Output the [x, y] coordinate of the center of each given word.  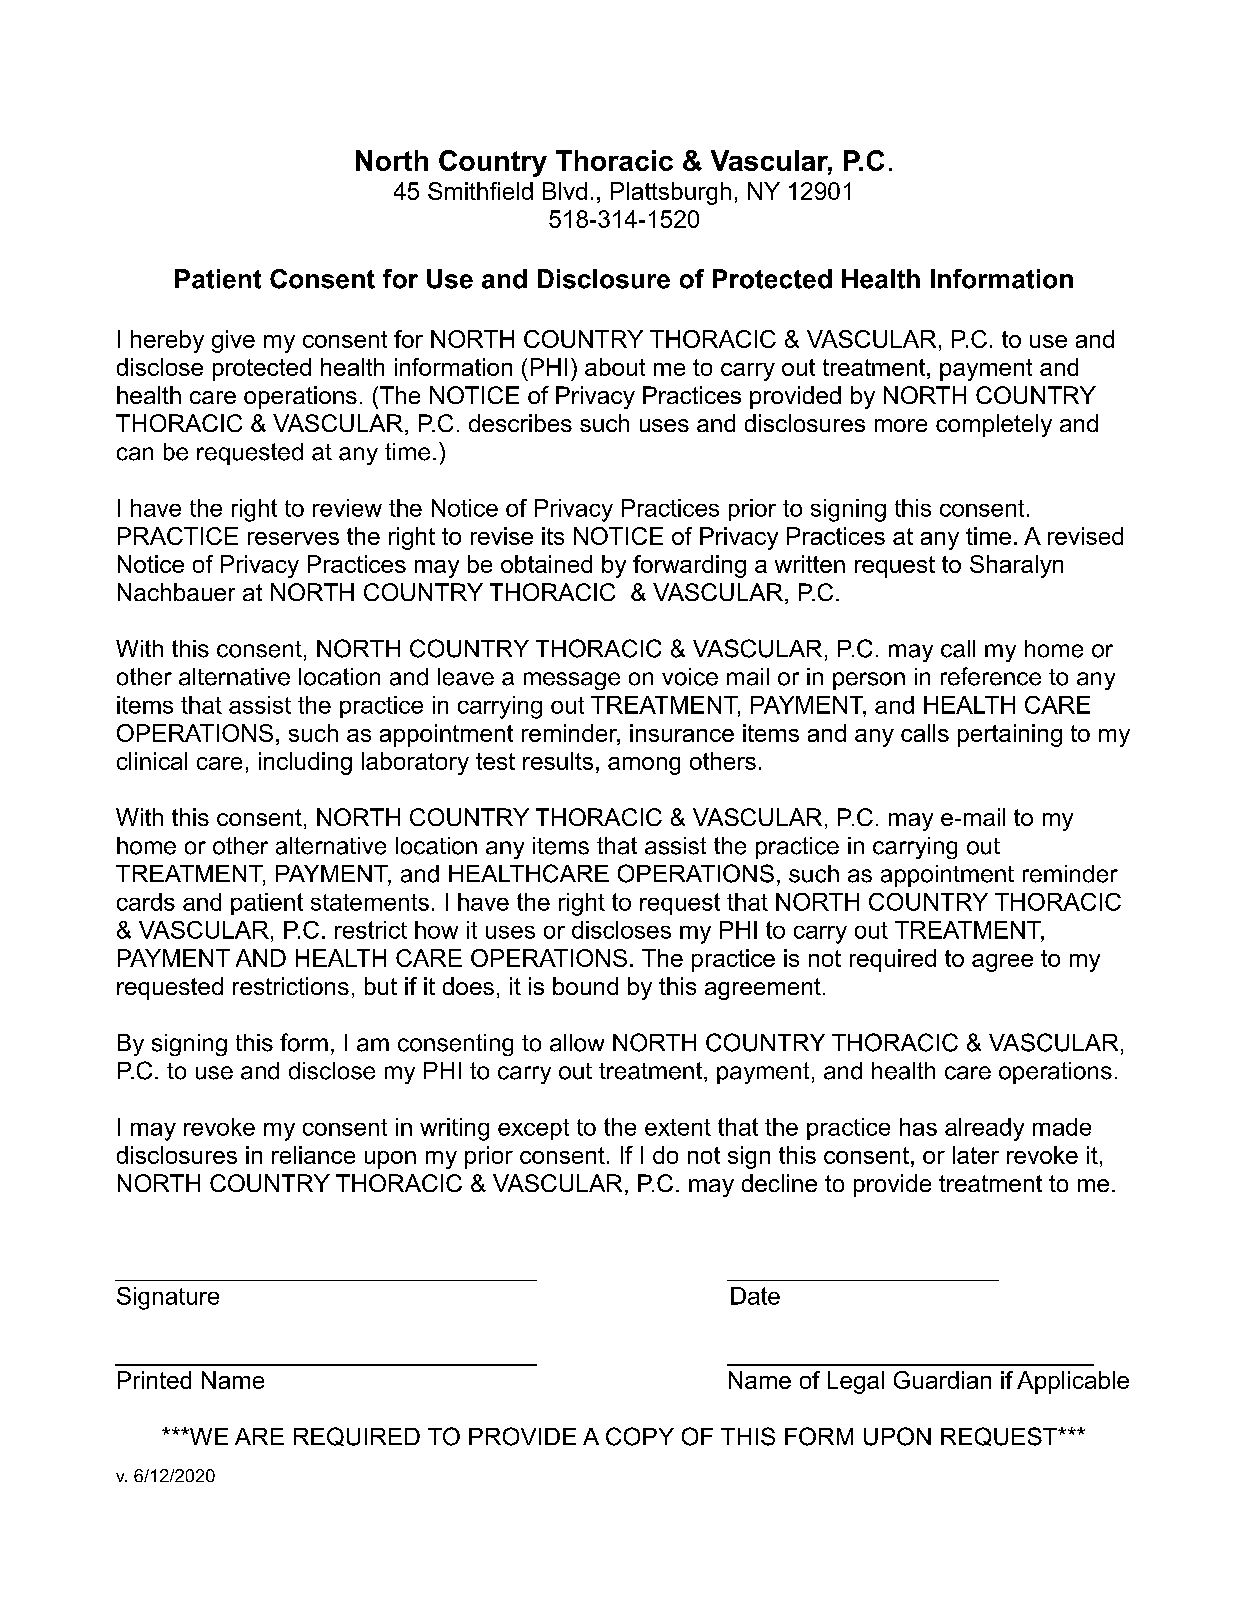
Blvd [565, 191]
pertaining [1010, 735]
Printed [154, 1380]
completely [994, 425]
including [305, 763]
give [233, 341]
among [644, 766]
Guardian [942, 1380]
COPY [640, 1436]
